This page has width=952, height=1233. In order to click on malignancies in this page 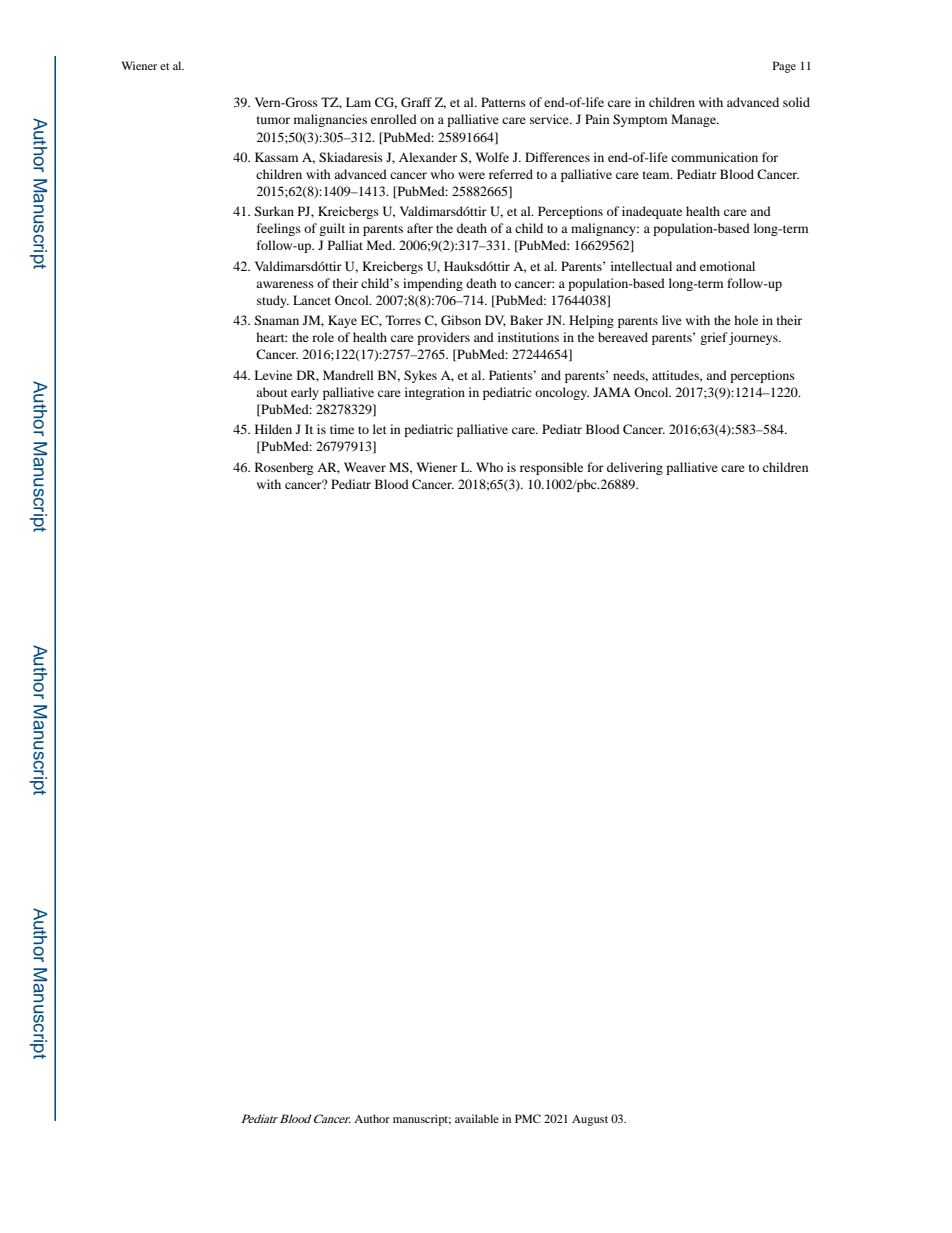, I will do `click(330, 120)`.
